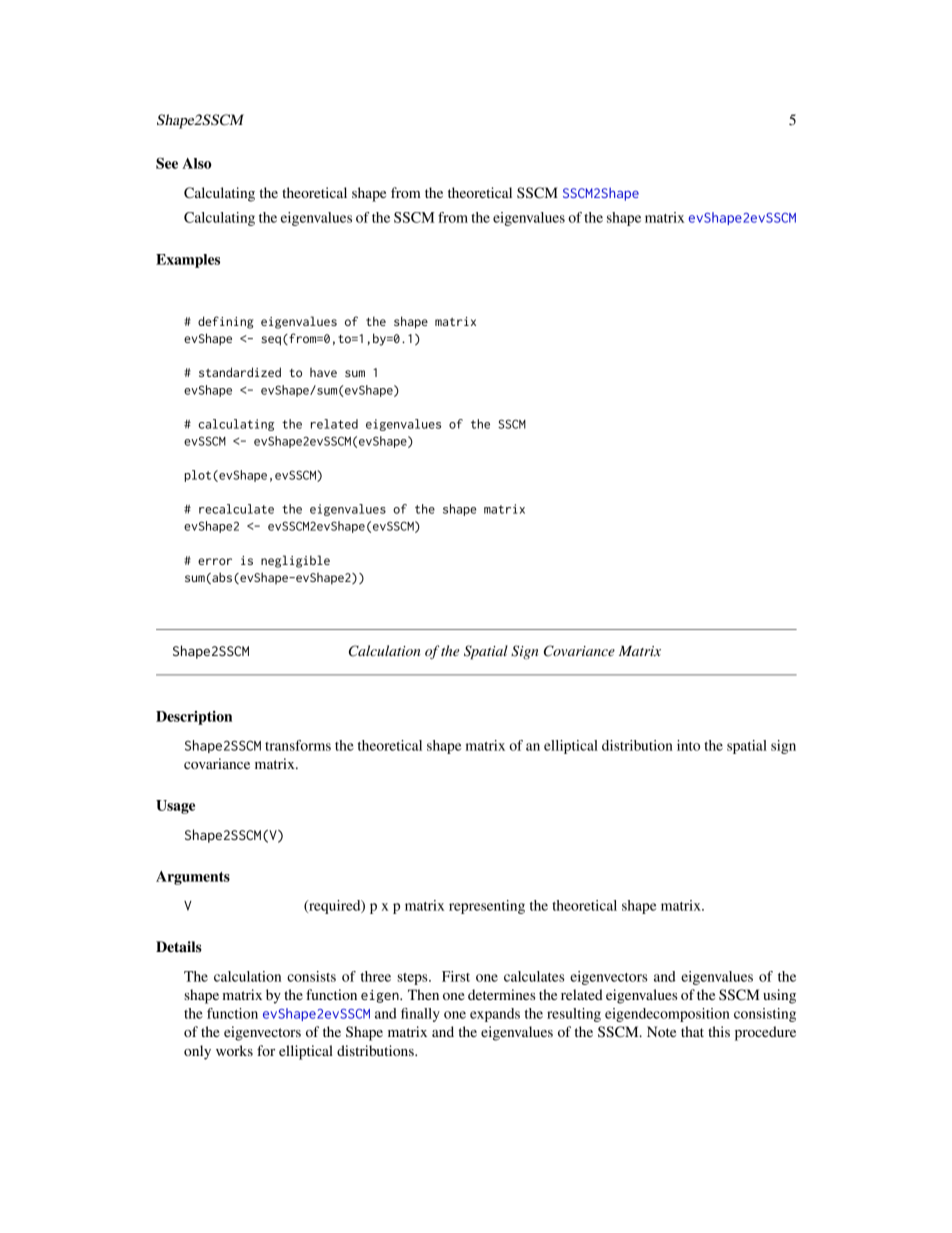 This screenshot has width=952, height=1233. What do you see at coordinates (495, 1015) in the screenshot?
I see `expands` at bounding box center [495, 1015].
